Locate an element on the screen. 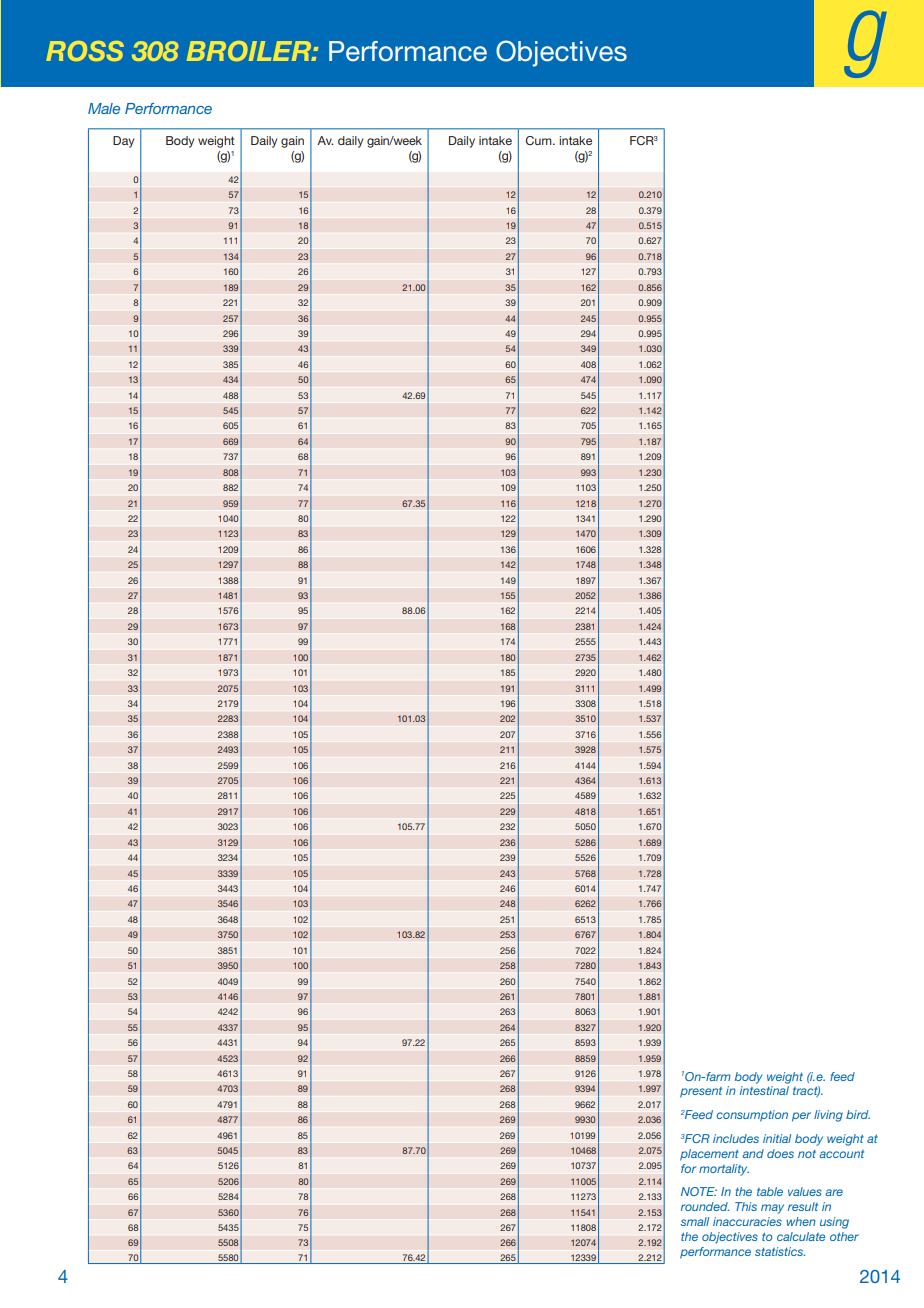  present is located at coordinates (701, 1092).
